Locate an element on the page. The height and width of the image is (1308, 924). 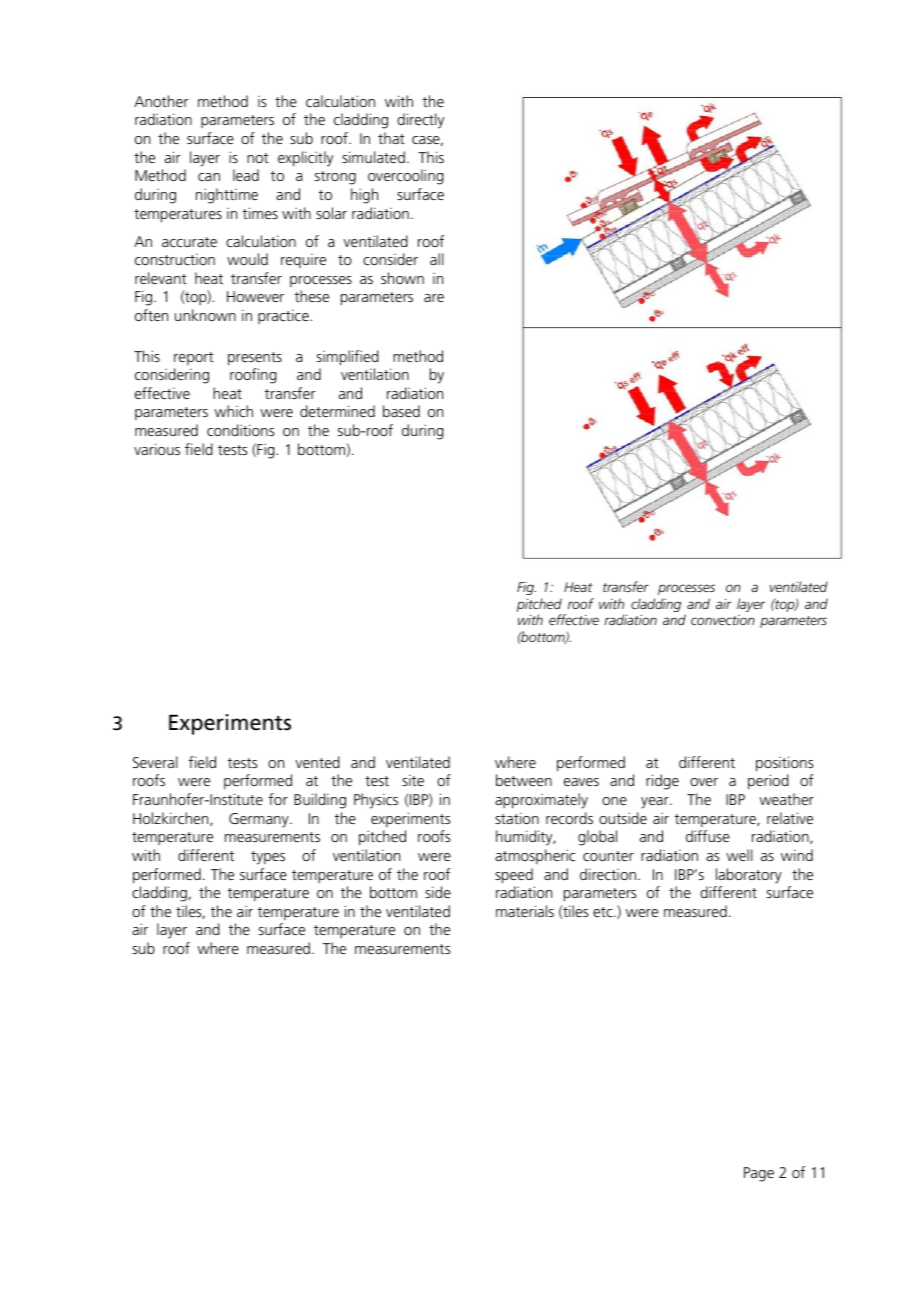
Page is located at coordinates (759, 1174).
